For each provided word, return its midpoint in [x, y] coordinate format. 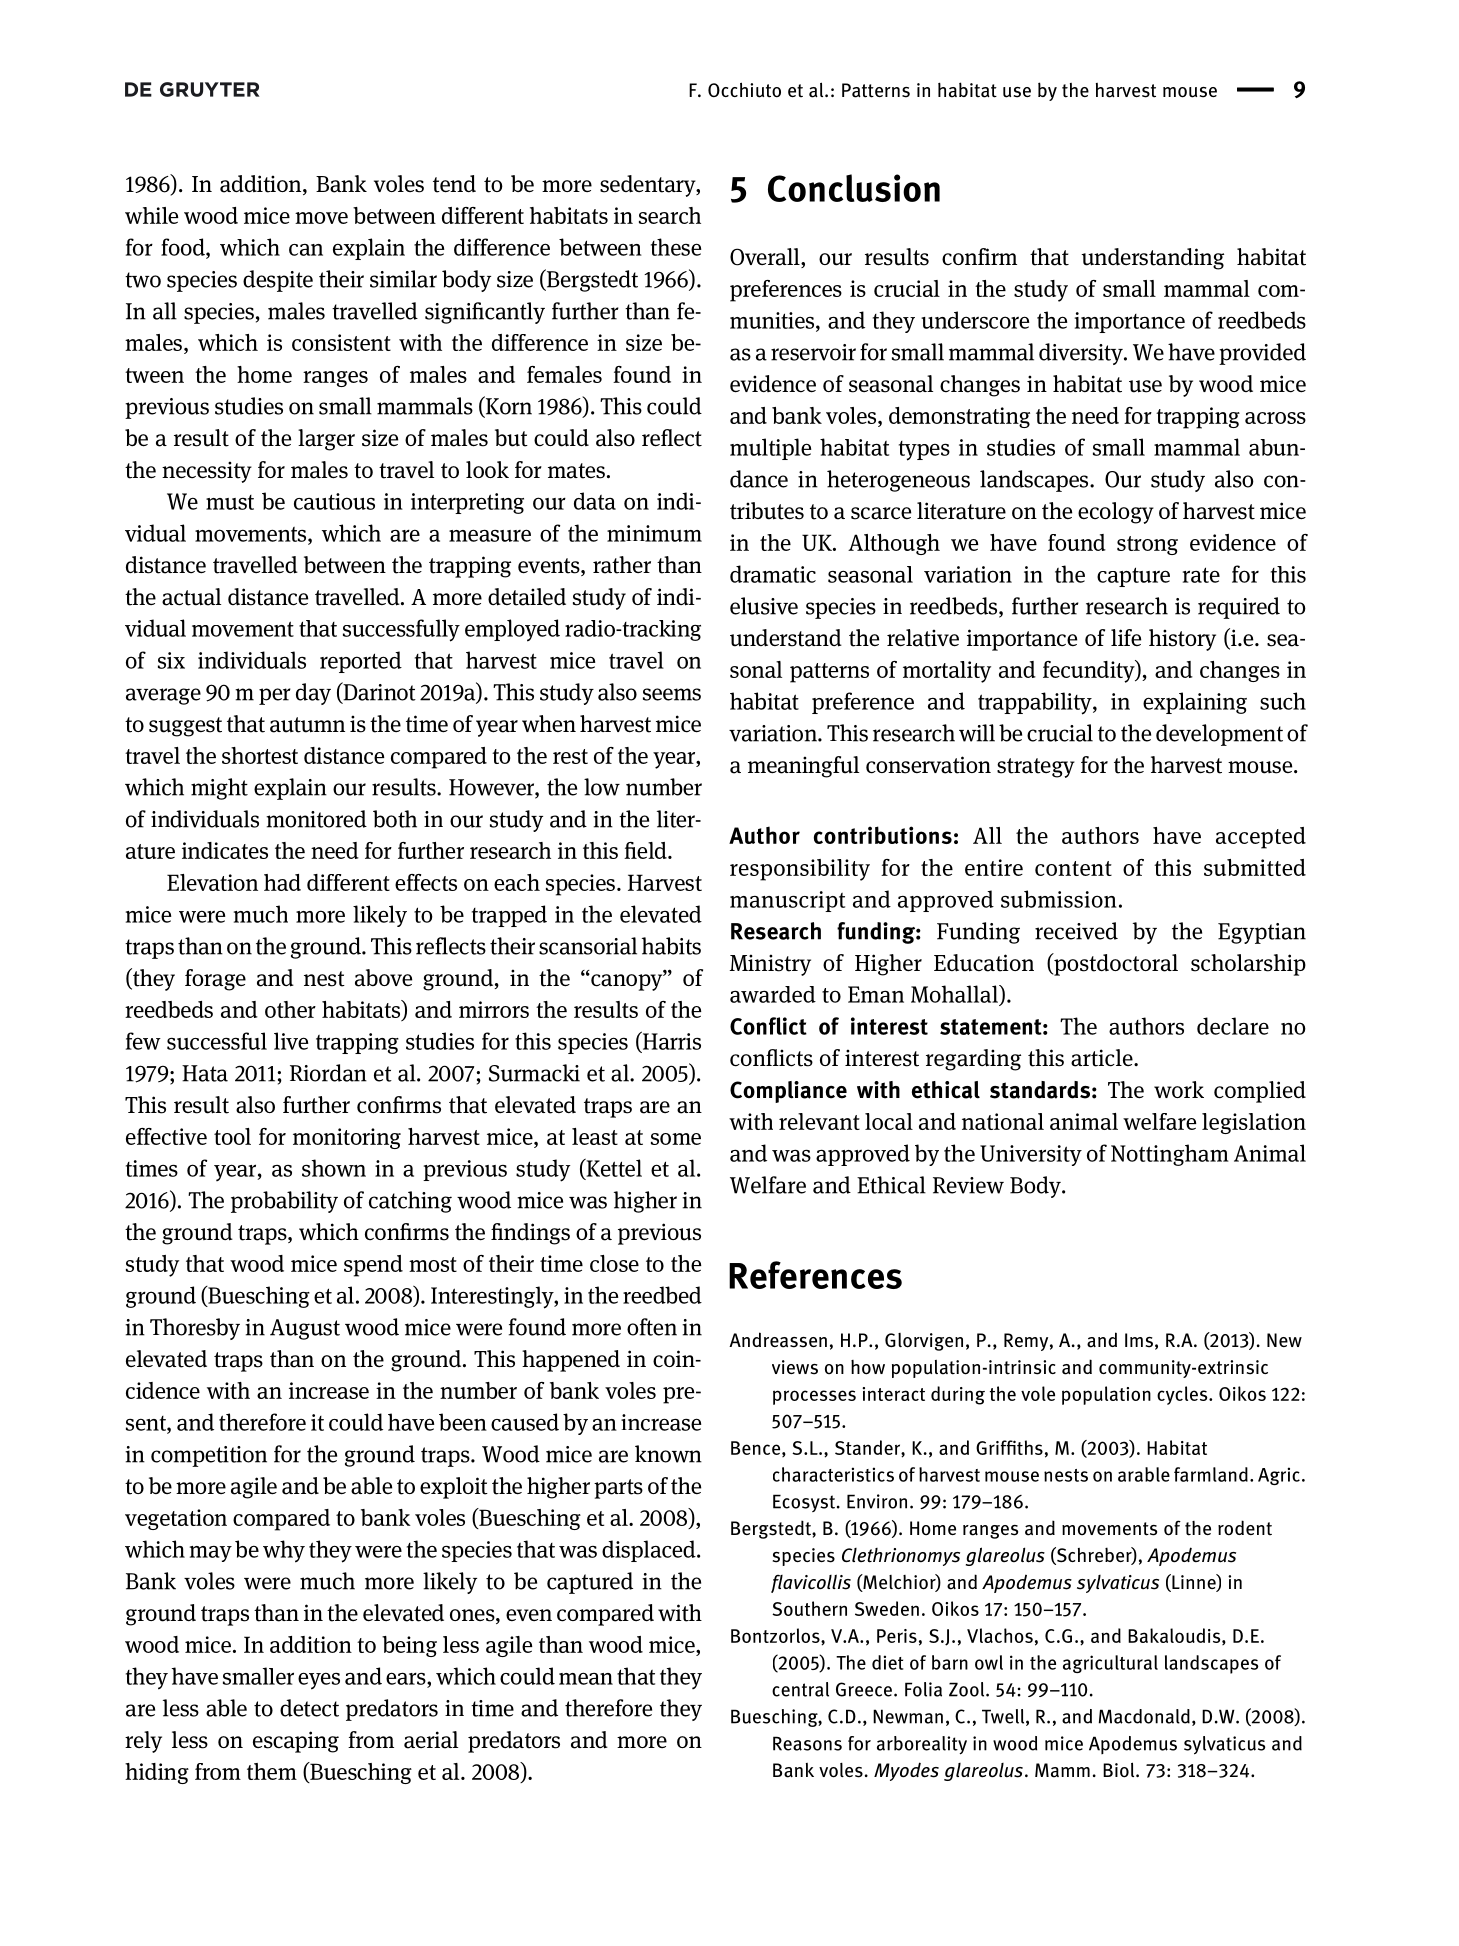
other [290, 1009]
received [1076, 931]
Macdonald [1144, 1716]
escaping [296, 1742]
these [676, 247]
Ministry [770, 965]
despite [278, 281]
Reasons [807, 1743]
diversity [1082, 354]
